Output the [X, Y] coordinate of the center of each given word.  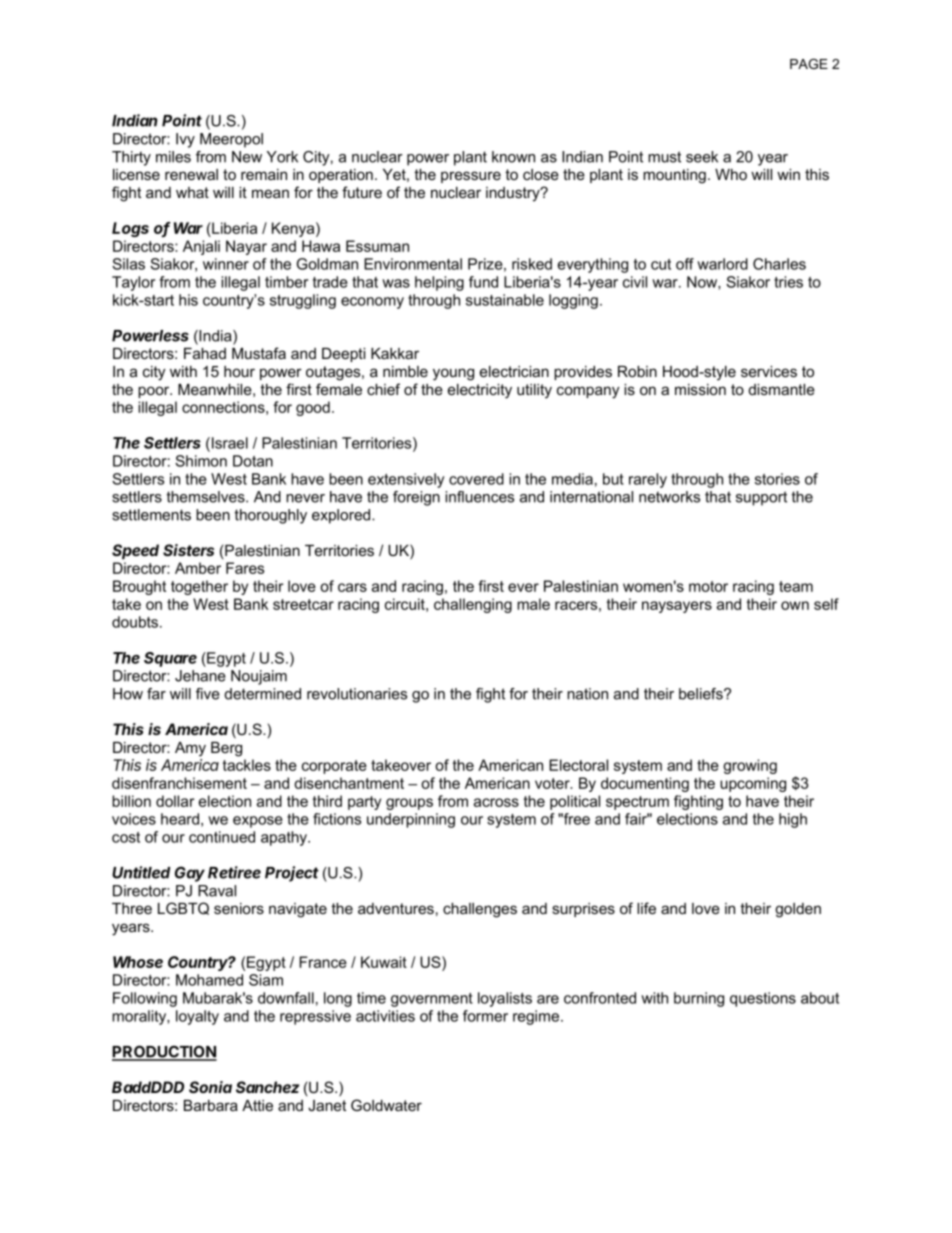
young [453, 374]
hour [239, 371]
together [199, 587]
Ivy [185, 140]
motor [708, 586]
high [793, 820]
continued [222, 837]
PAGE [809, 64]
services [769, 371]
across [496, 802]
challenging [473, 605]
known [513, 157]
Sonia [210, 1087]
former [485, 1016]
